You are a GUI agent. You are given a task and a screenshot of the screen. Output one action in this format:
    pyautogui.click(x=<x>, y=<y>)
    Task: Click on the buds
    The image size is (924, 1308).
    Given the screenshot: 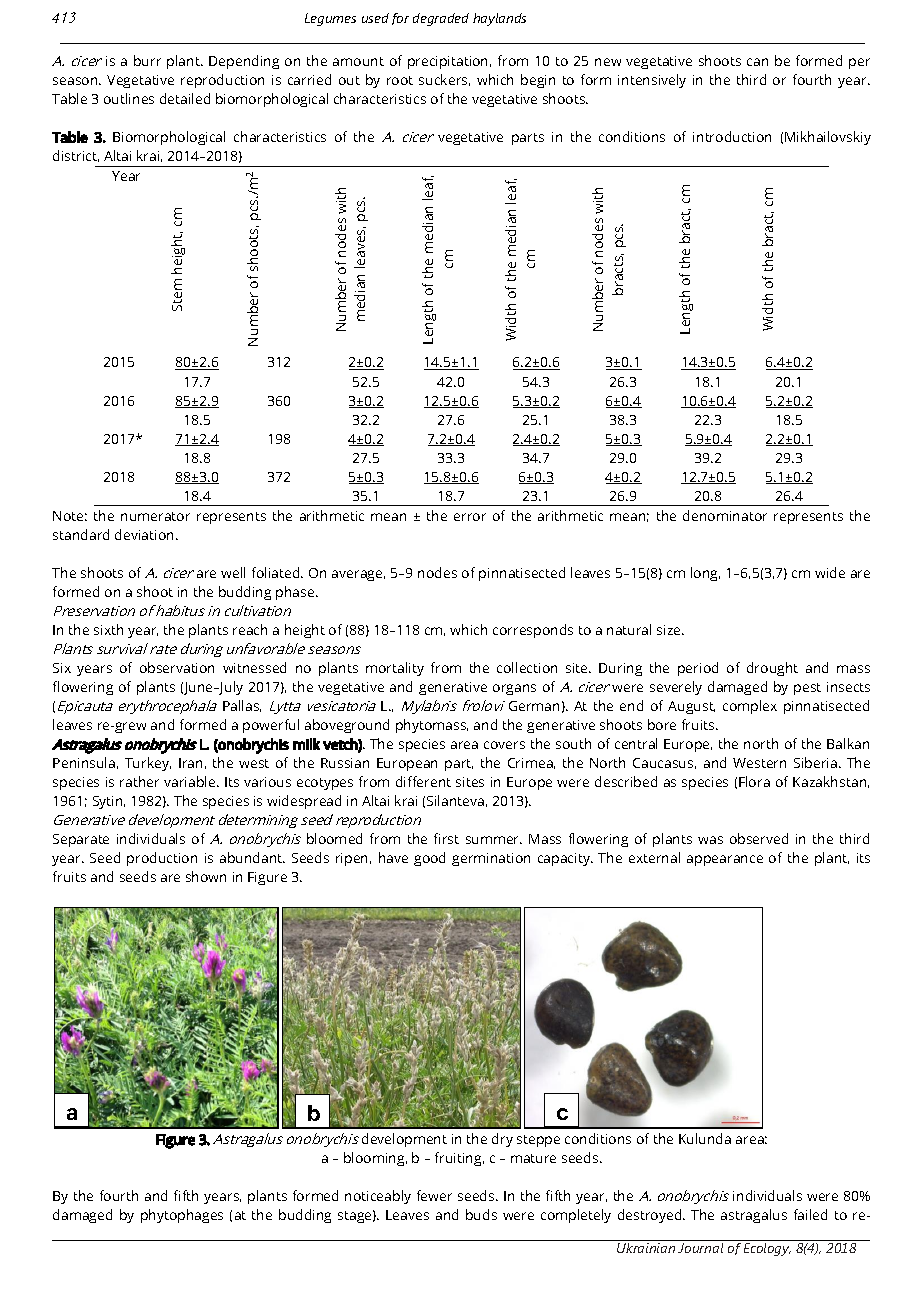 What is the action you would take?
    pyautogui.click(x=481, y=1214)
